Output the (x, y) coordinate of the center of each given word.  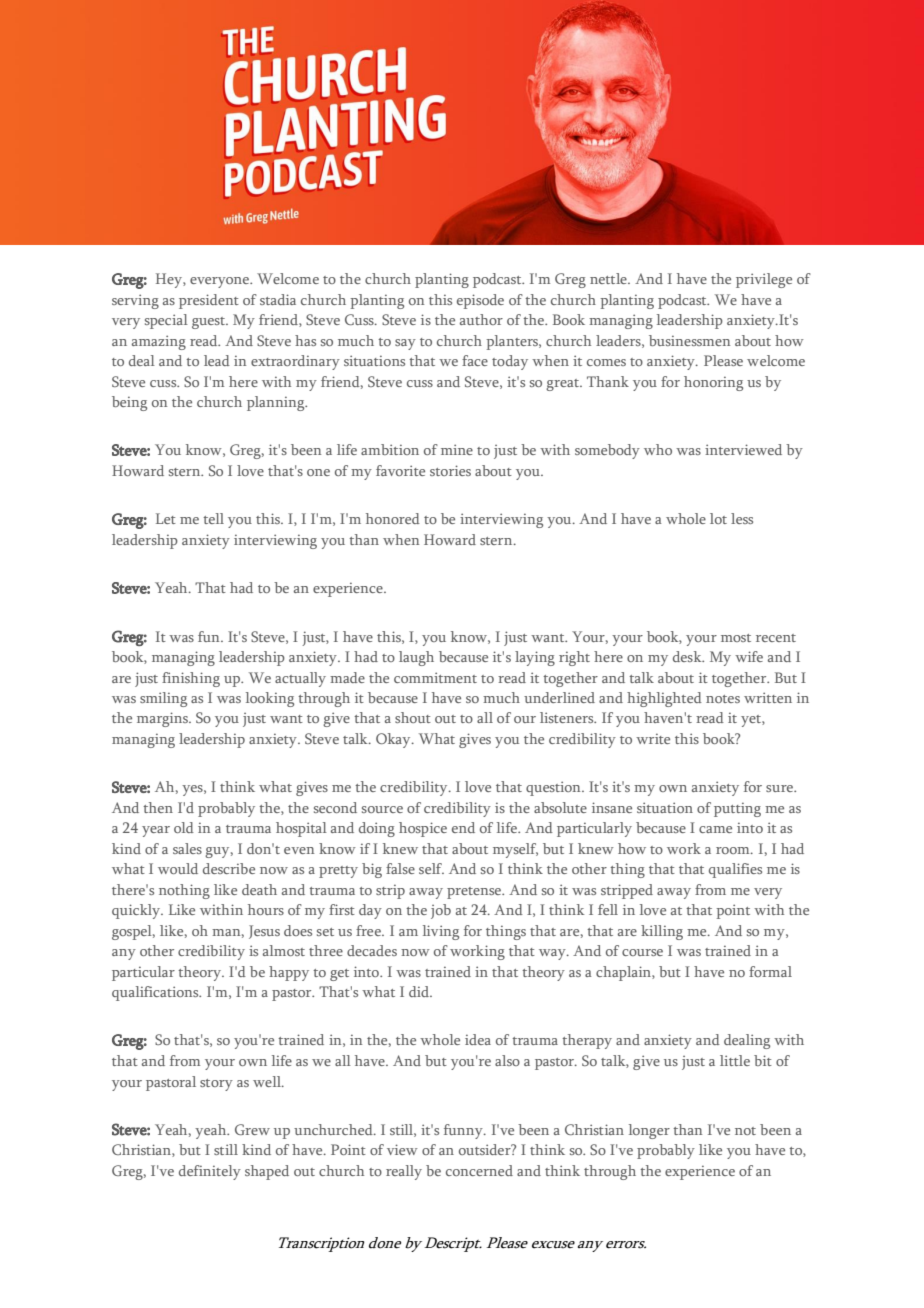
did (420, 991)
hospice (423, 829)
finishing (191, 679)
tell (213, 518)
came (715, 829)
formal (770, 971)
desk (688, 656)
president (209, 301)
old (184, 827)
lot (718, 518)
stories (450, 470)
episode (480, 301)
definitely (210, 1172)
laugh (416, 658)
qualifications (156, 993)
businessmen (689, 340)
